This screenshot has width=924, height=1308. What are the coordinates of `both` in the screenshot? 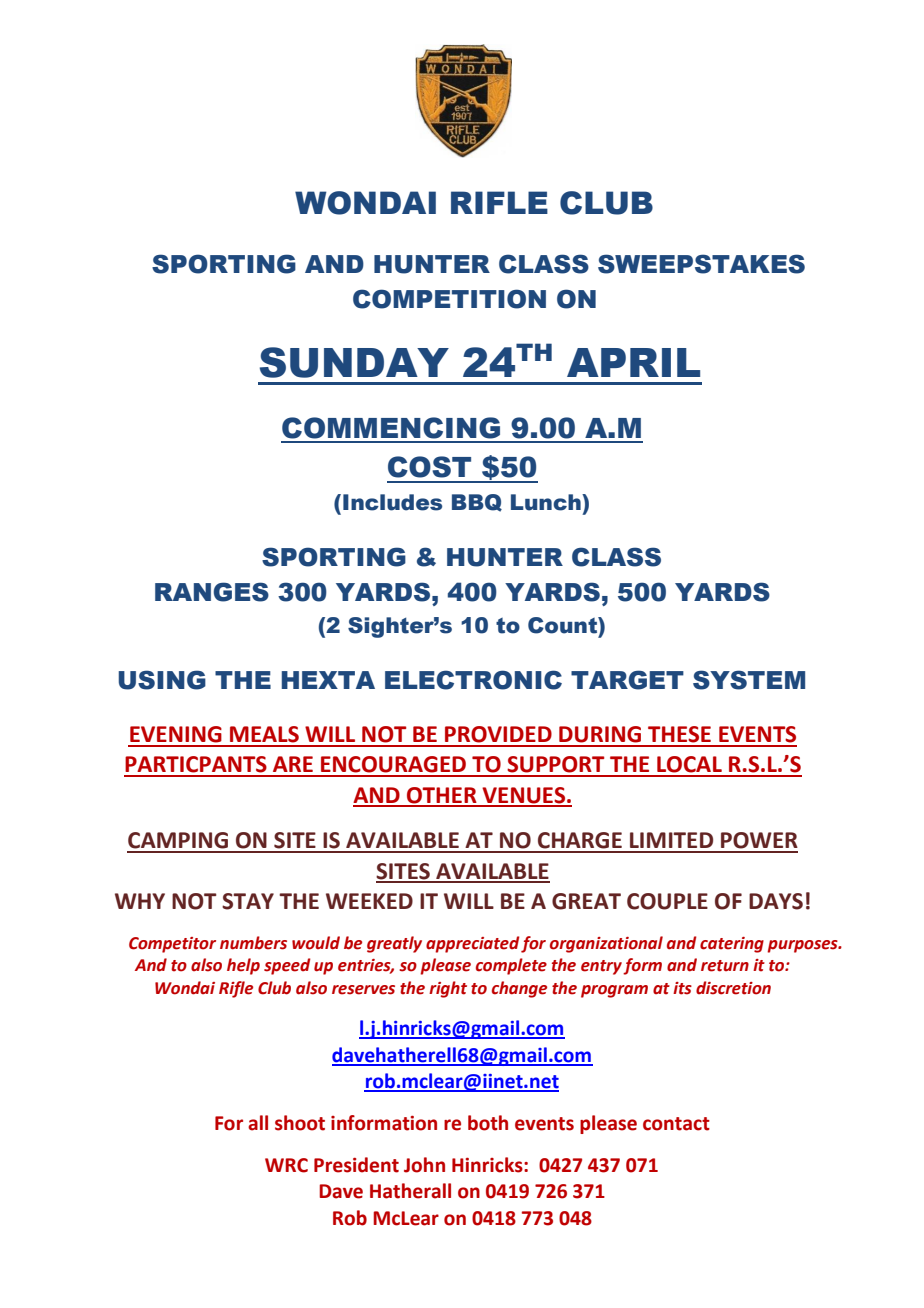 It's located at (488, 1123).
